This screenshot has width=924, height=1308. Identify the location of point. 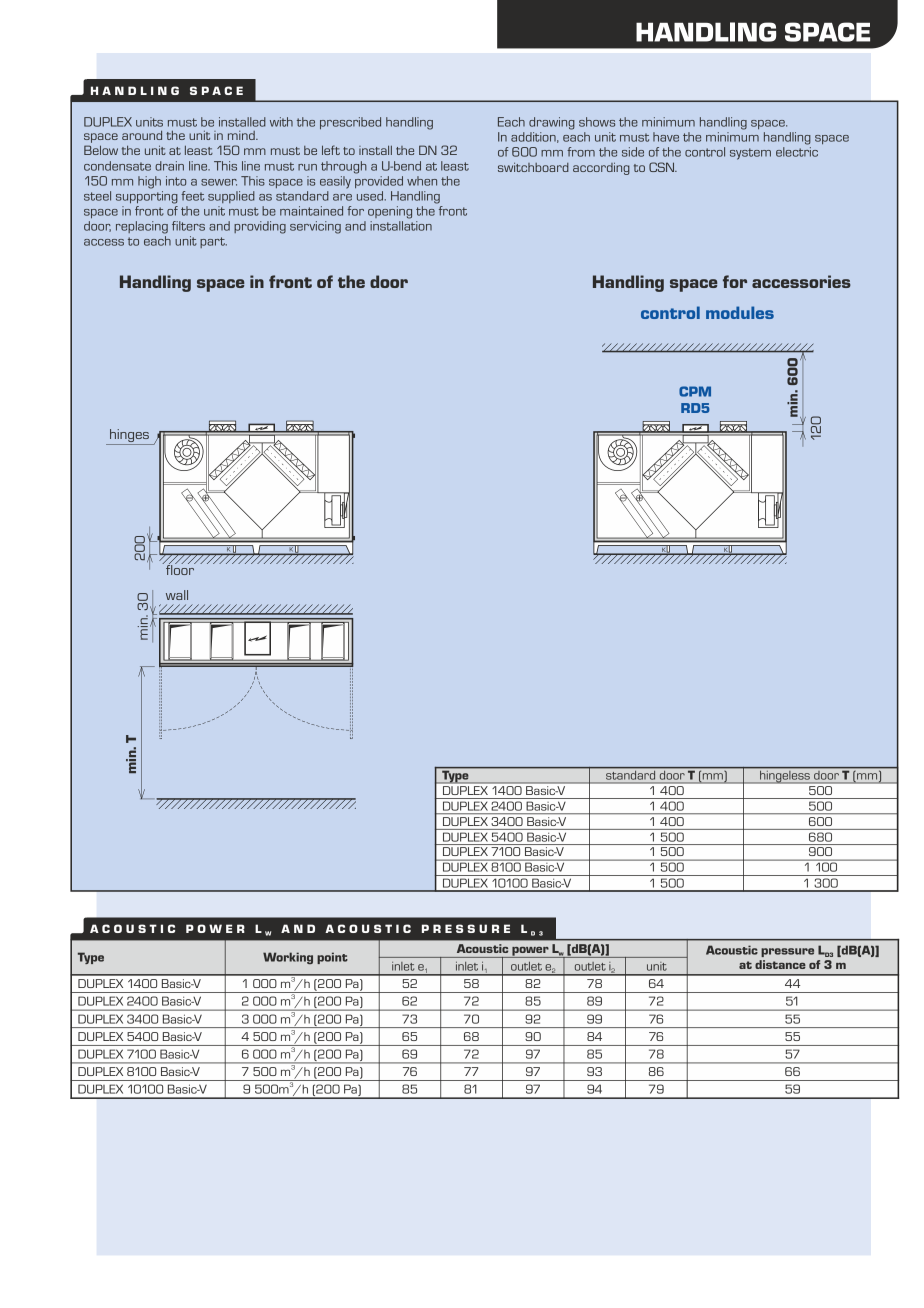
(332, 958).
